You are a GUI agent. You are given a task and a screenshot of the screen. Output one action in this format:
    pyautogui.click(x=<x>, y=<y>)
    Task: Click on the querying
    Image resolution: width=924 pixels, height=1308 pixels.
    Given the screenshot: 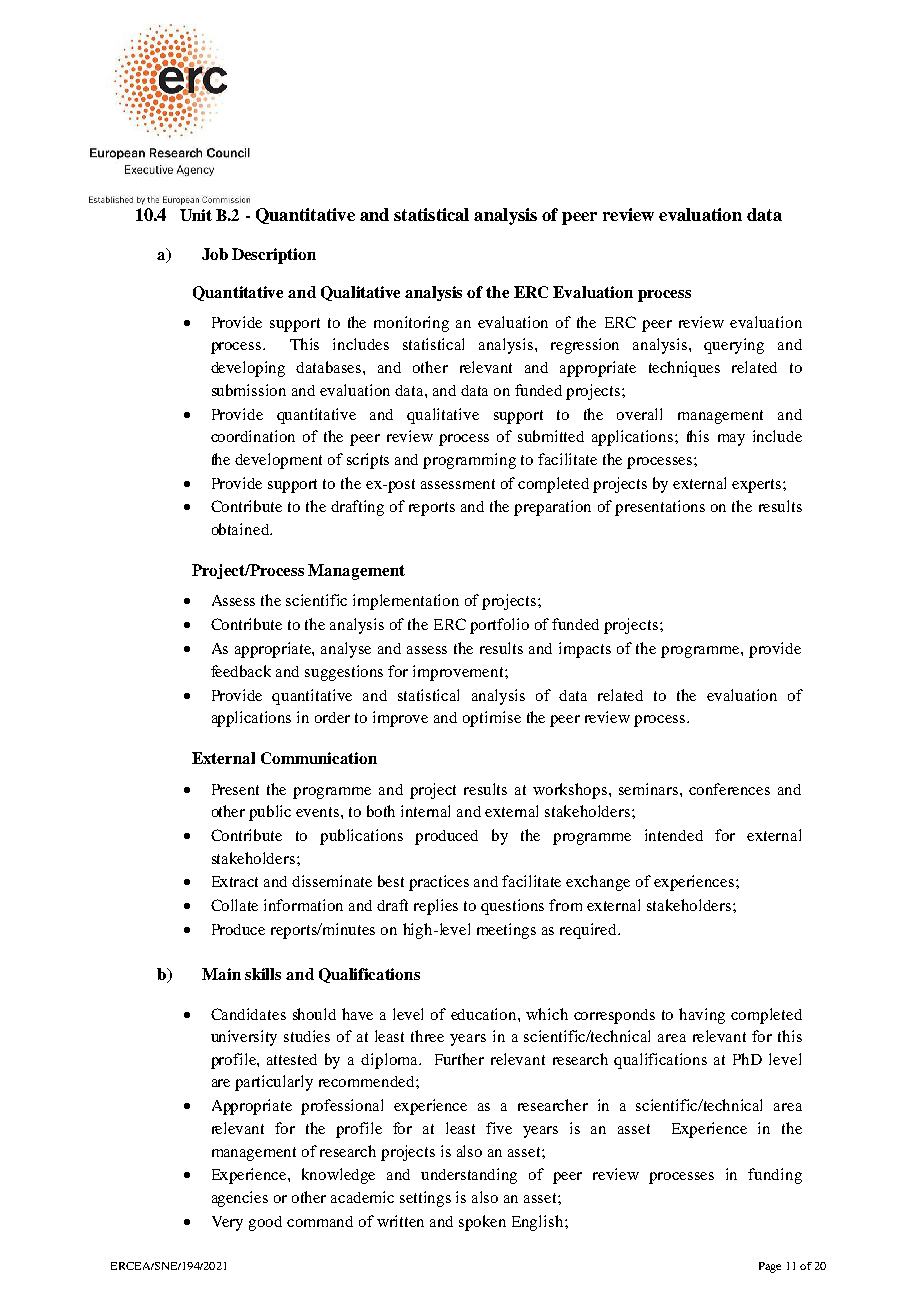 What is the action you would take?
    pyautogui.click(x=734, y=346)
